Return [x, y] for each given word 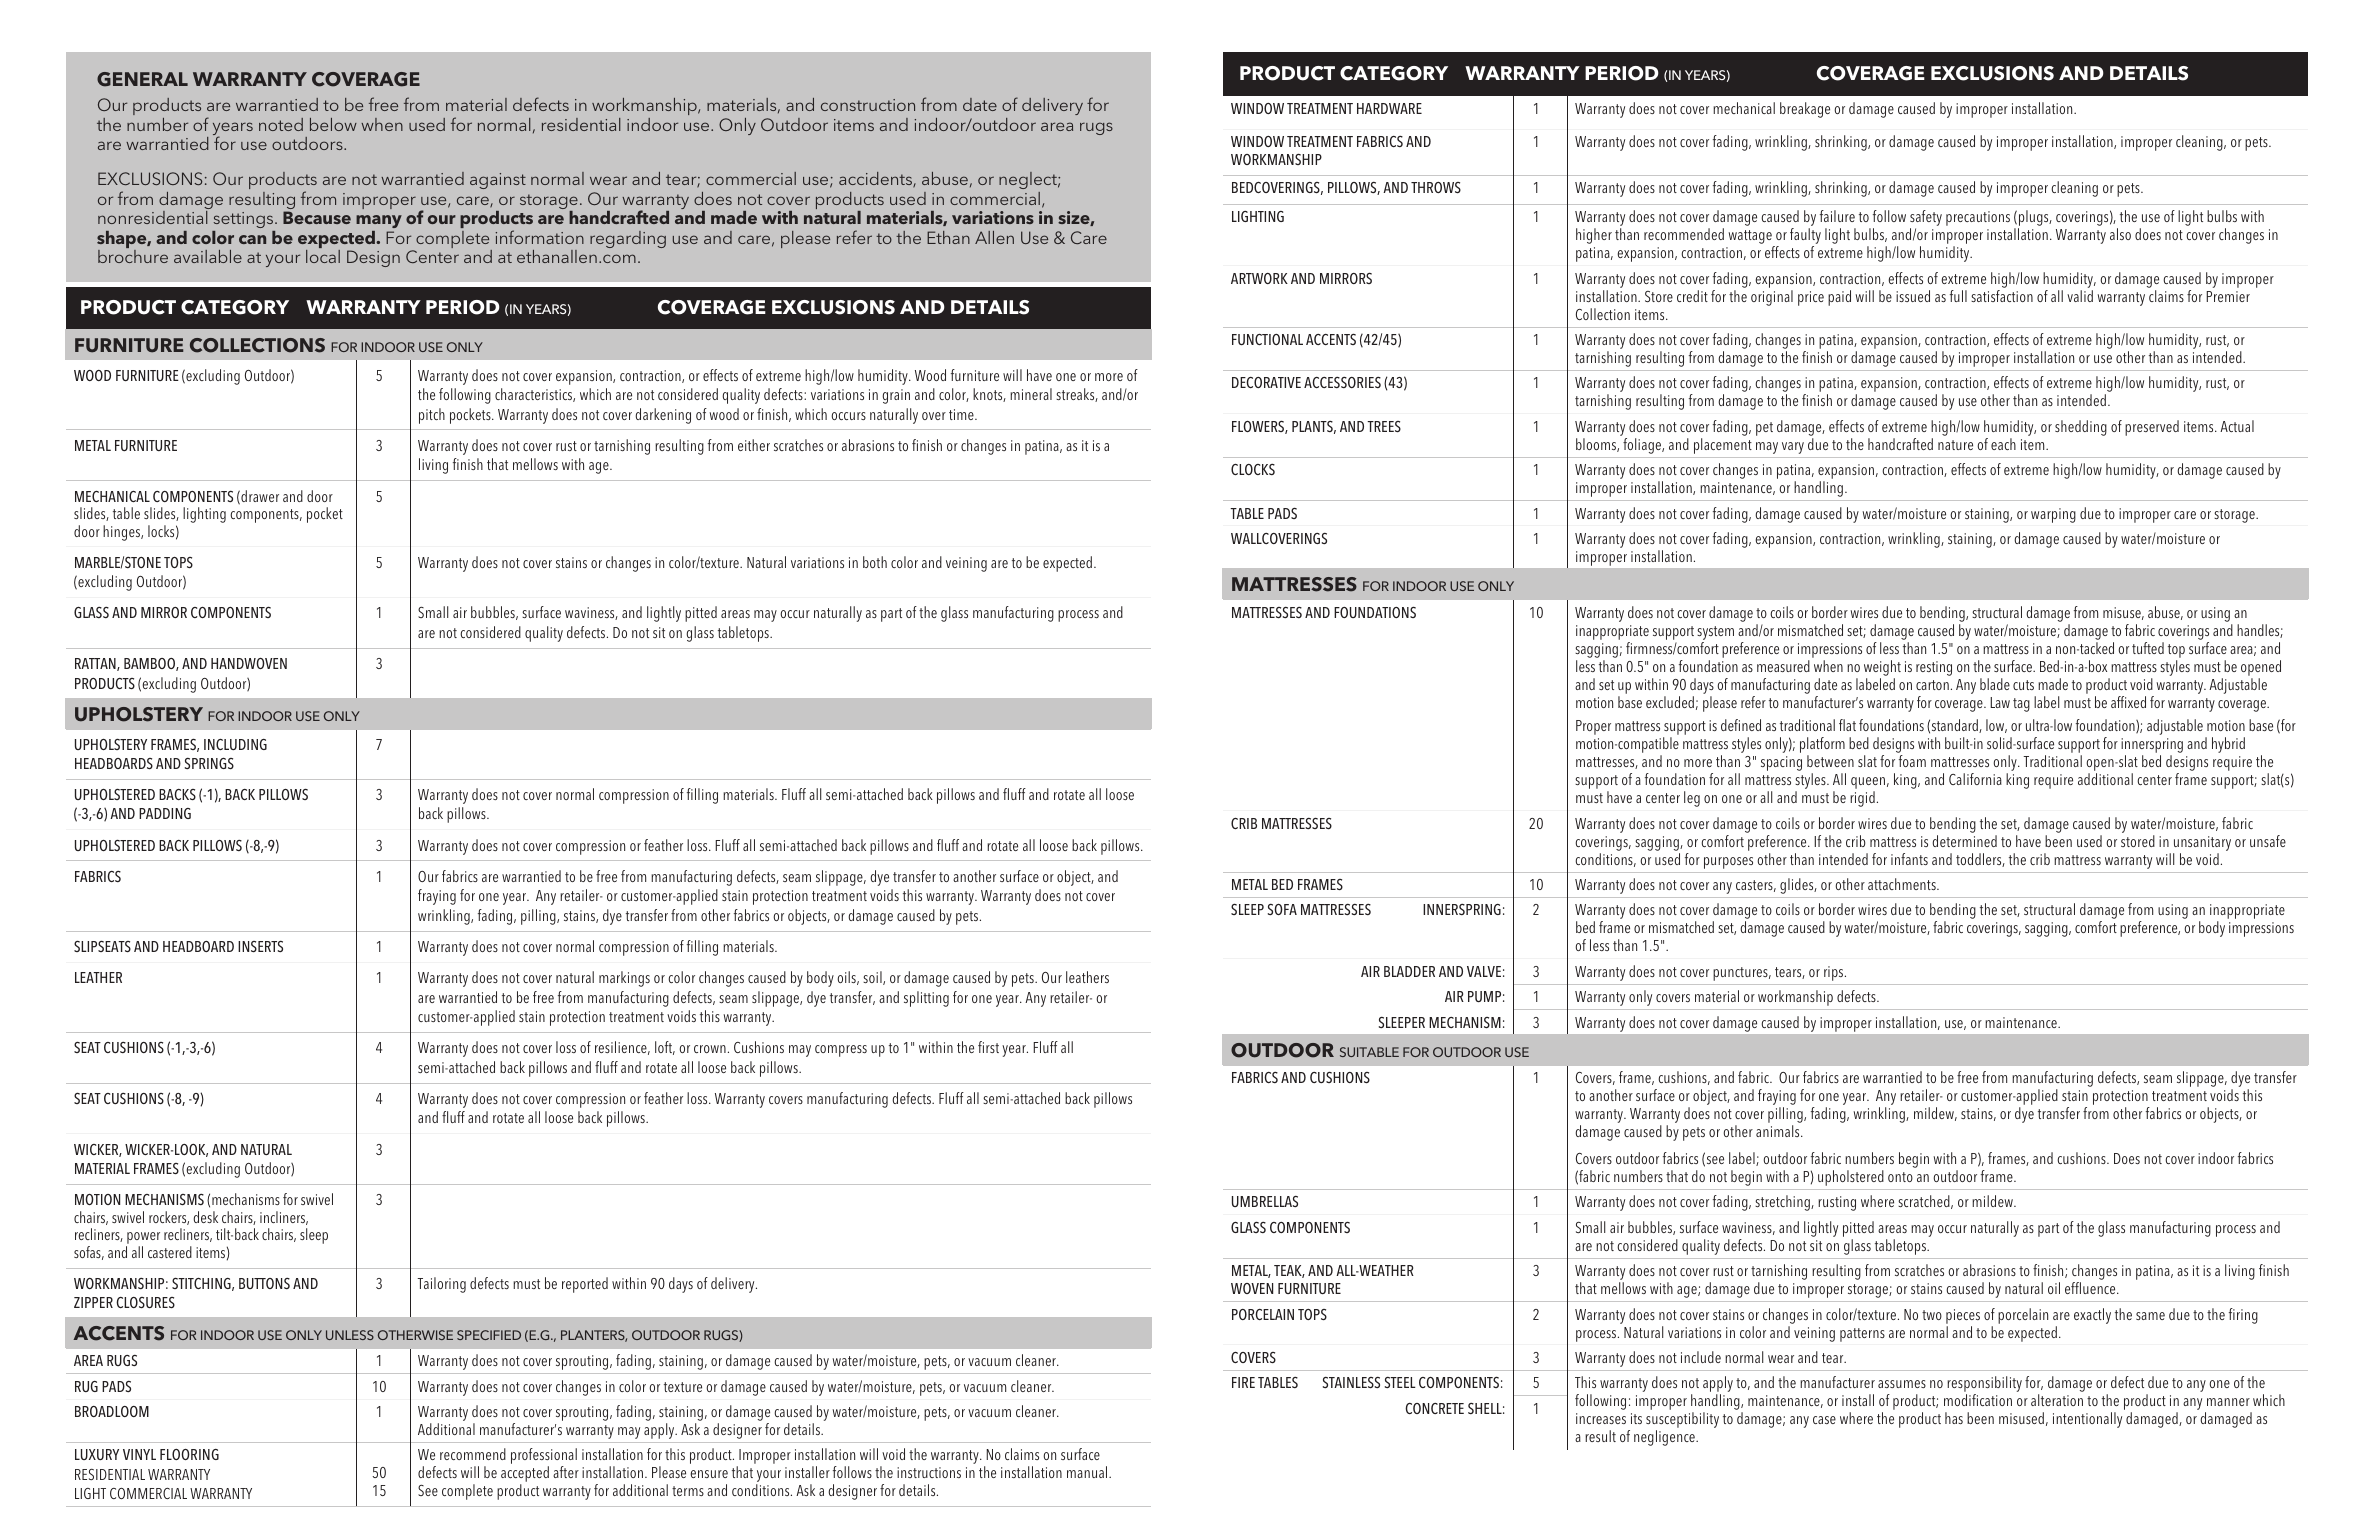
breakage [1805, 110]
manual [1088, 1472]
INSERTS [260, 946]
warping [2053, 515]
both [875, 562]
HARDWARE [1389, 108]
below [333, 124]
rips [1835, 973]
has [1954, 1418]
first [988, 1047]
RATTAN [96, 664]
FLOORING [189, 1454]
